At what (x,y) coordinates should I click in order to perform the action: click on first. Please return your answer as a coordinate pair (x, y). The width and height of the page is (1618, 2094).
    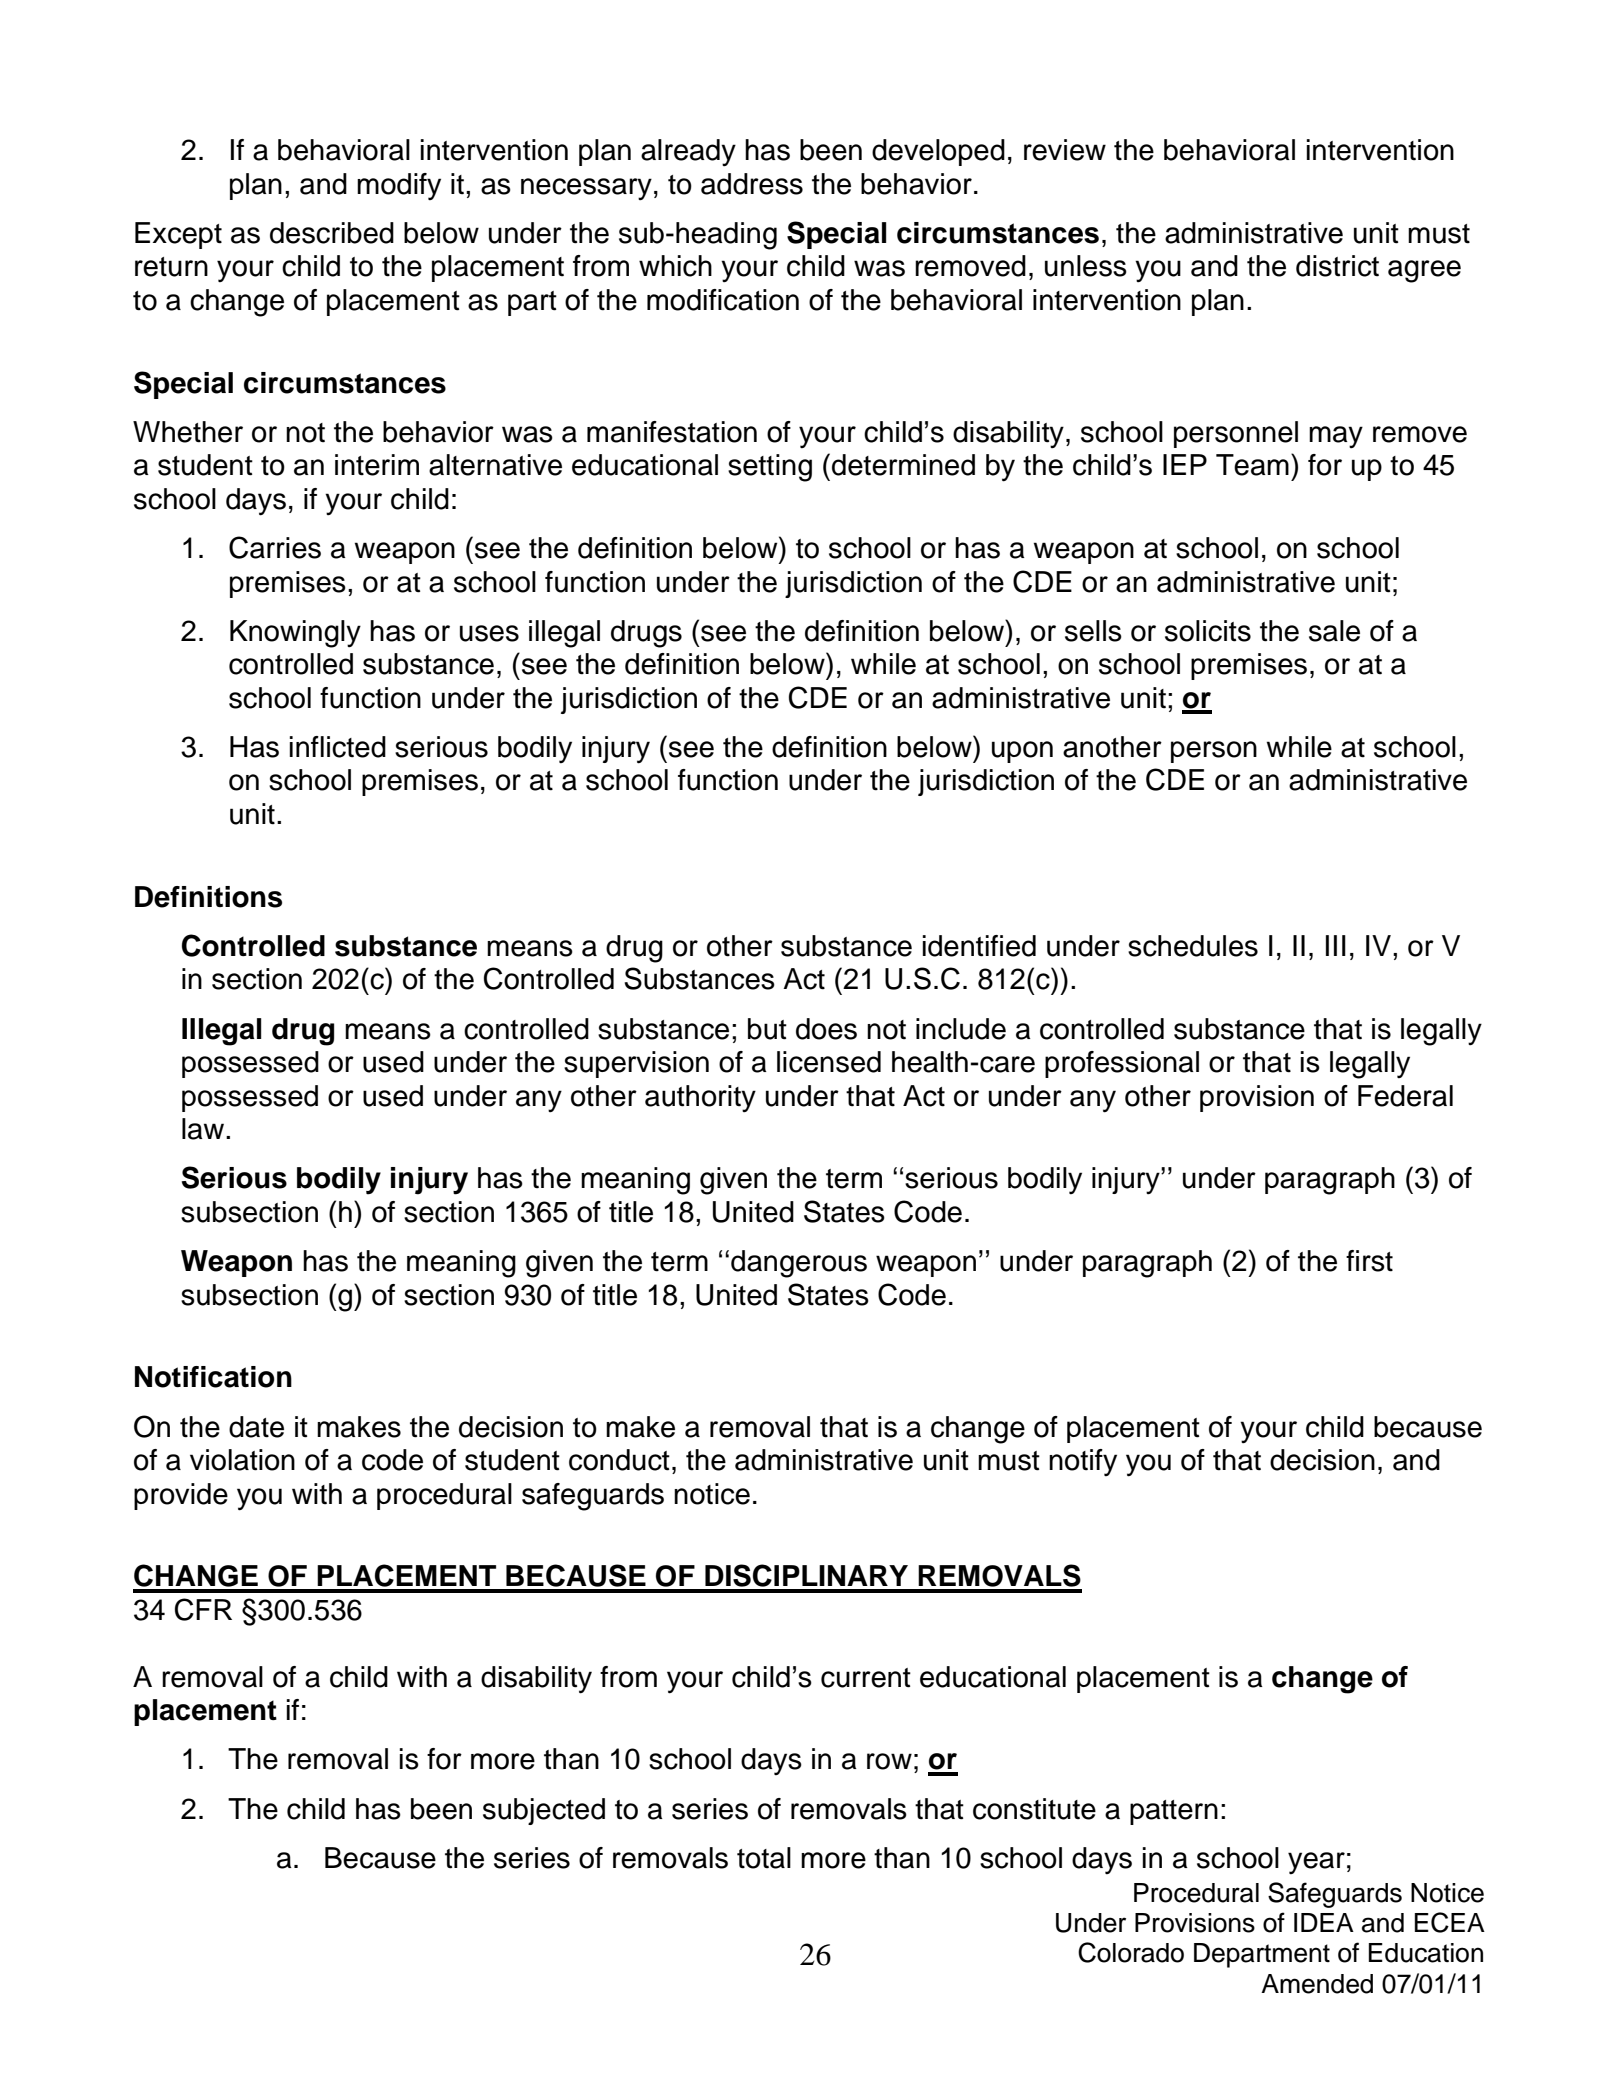
    Looking at the image, I should click on (1369, 1261).
